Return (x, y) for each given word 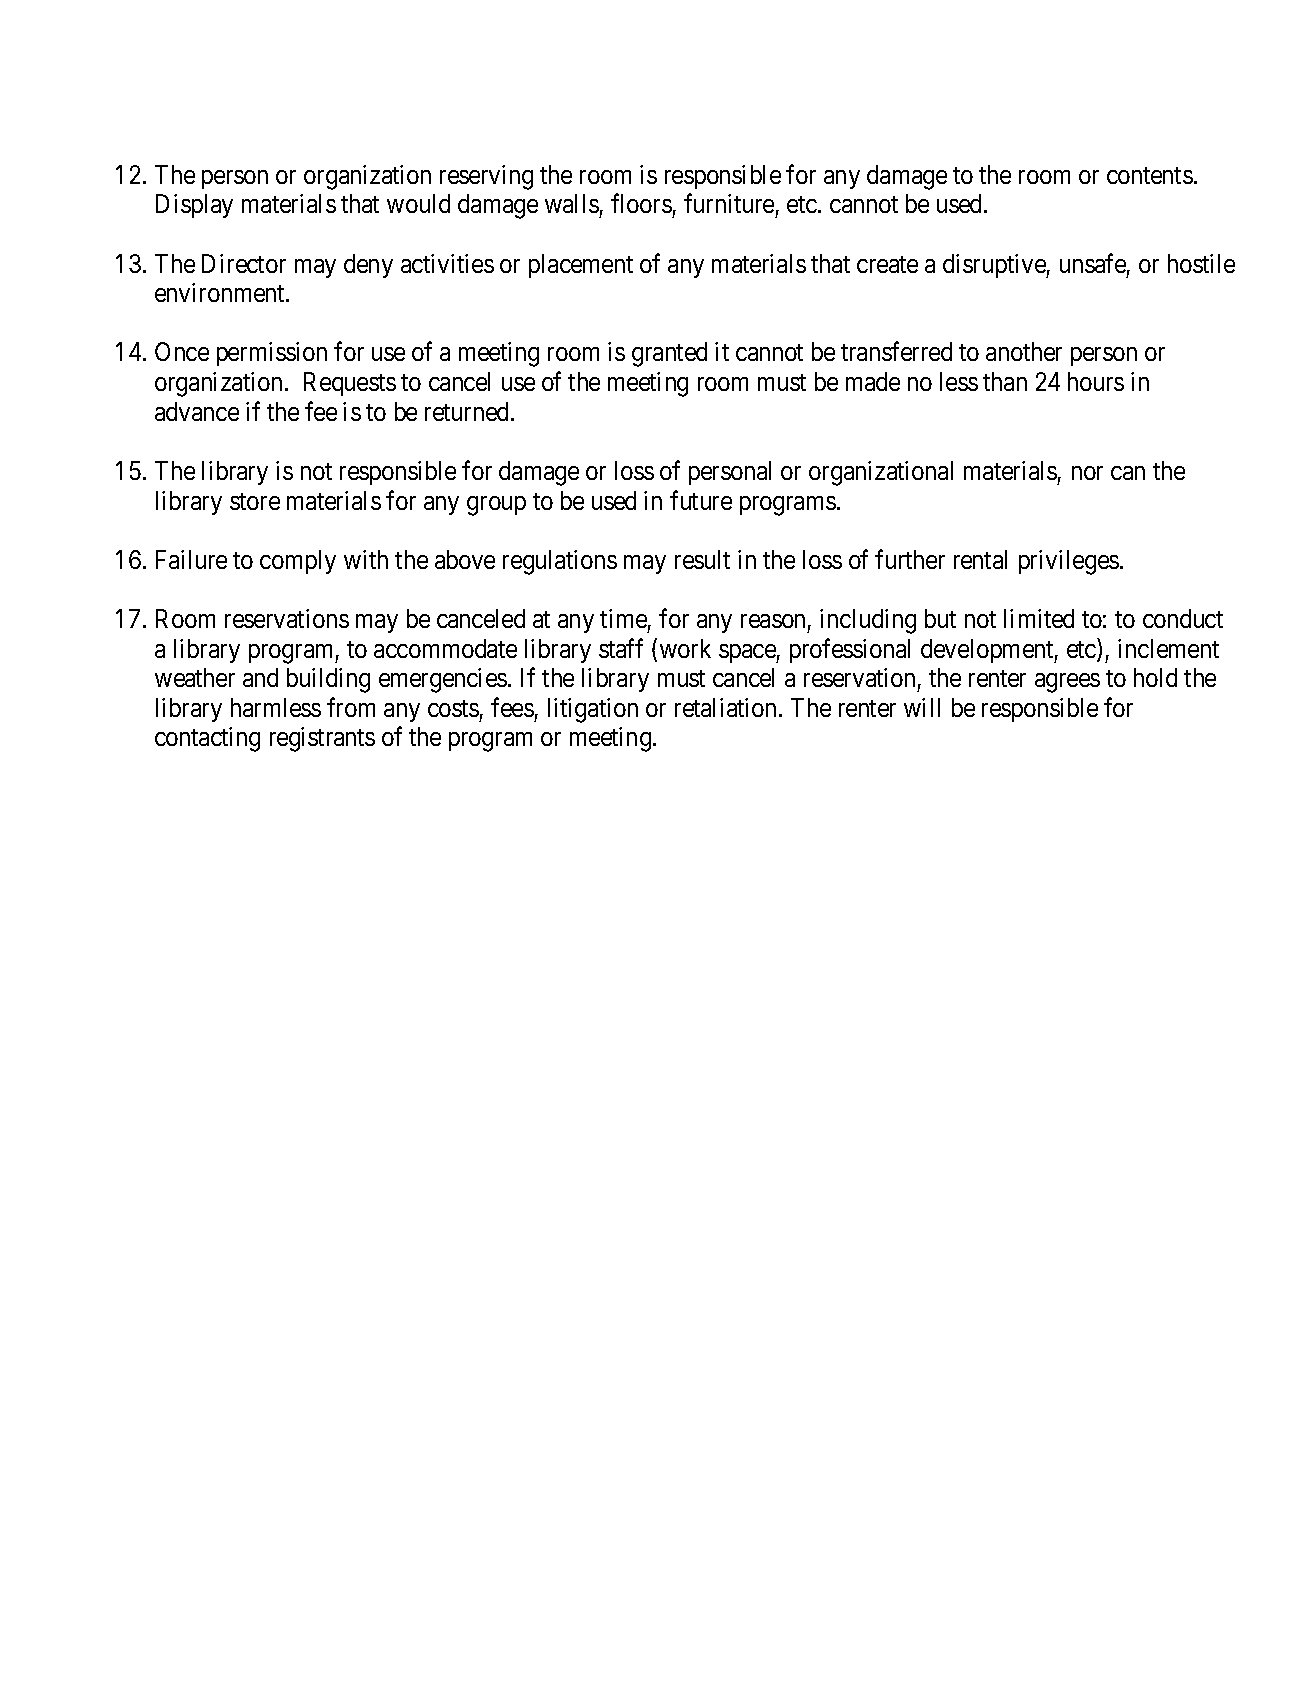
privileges (1069, 562)
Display (194, 206)
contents (1150, 175)
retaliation (727, 707)
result (702, 559)
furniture (729, 203)
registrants (322, 739)
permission (272, 354)
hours (1096, 381)
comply (298, 562)
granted (669, 354)
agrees (1067, 683)
